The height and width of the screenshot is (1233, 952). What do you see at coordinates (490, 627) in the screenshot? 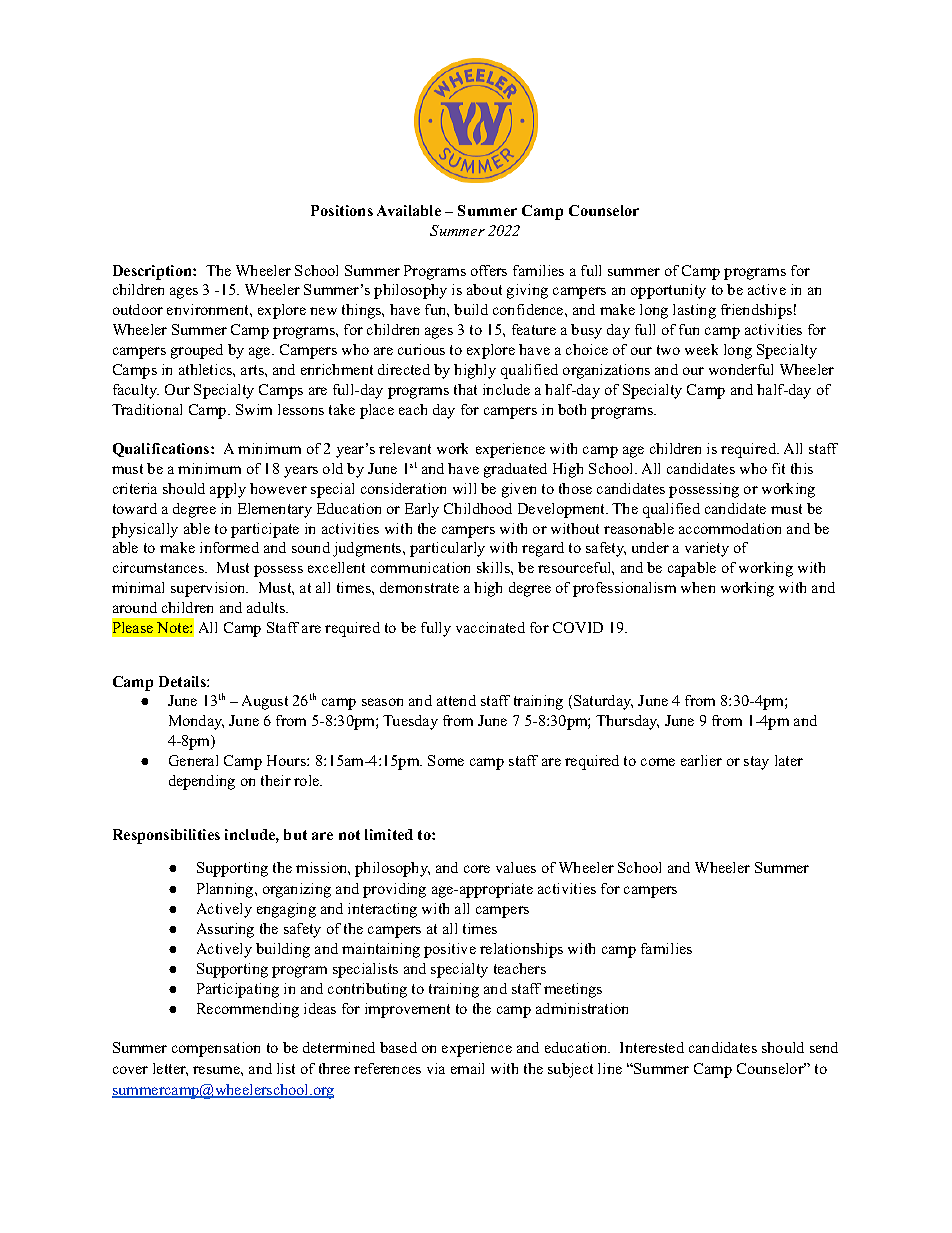
I see `vaccinated` at bounding box center [490, 627].
